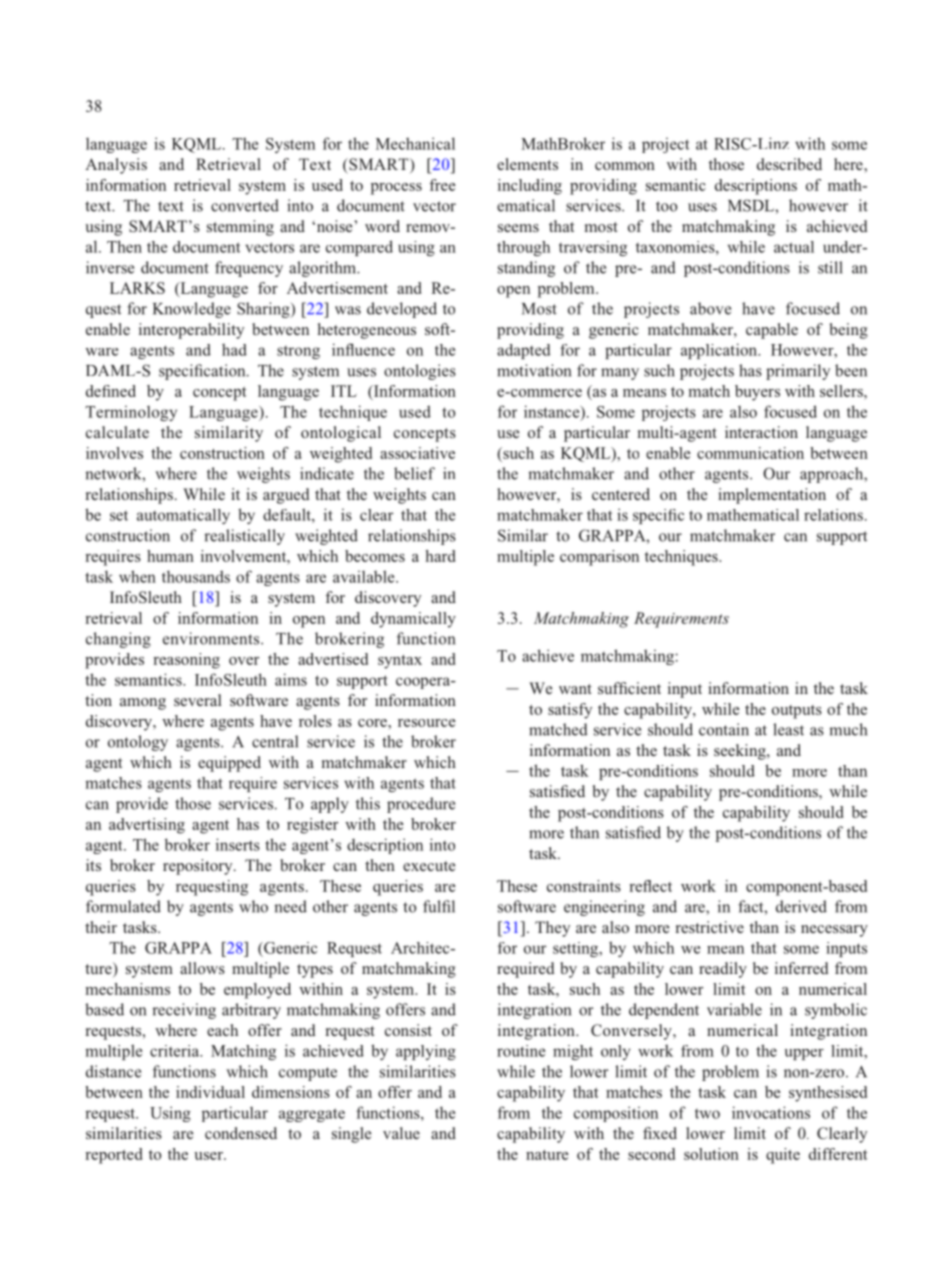 The height and width of the page is (1271, 952). Describe the element at coordinates (413, 620) in the page. I see `dynamically` at that location.
